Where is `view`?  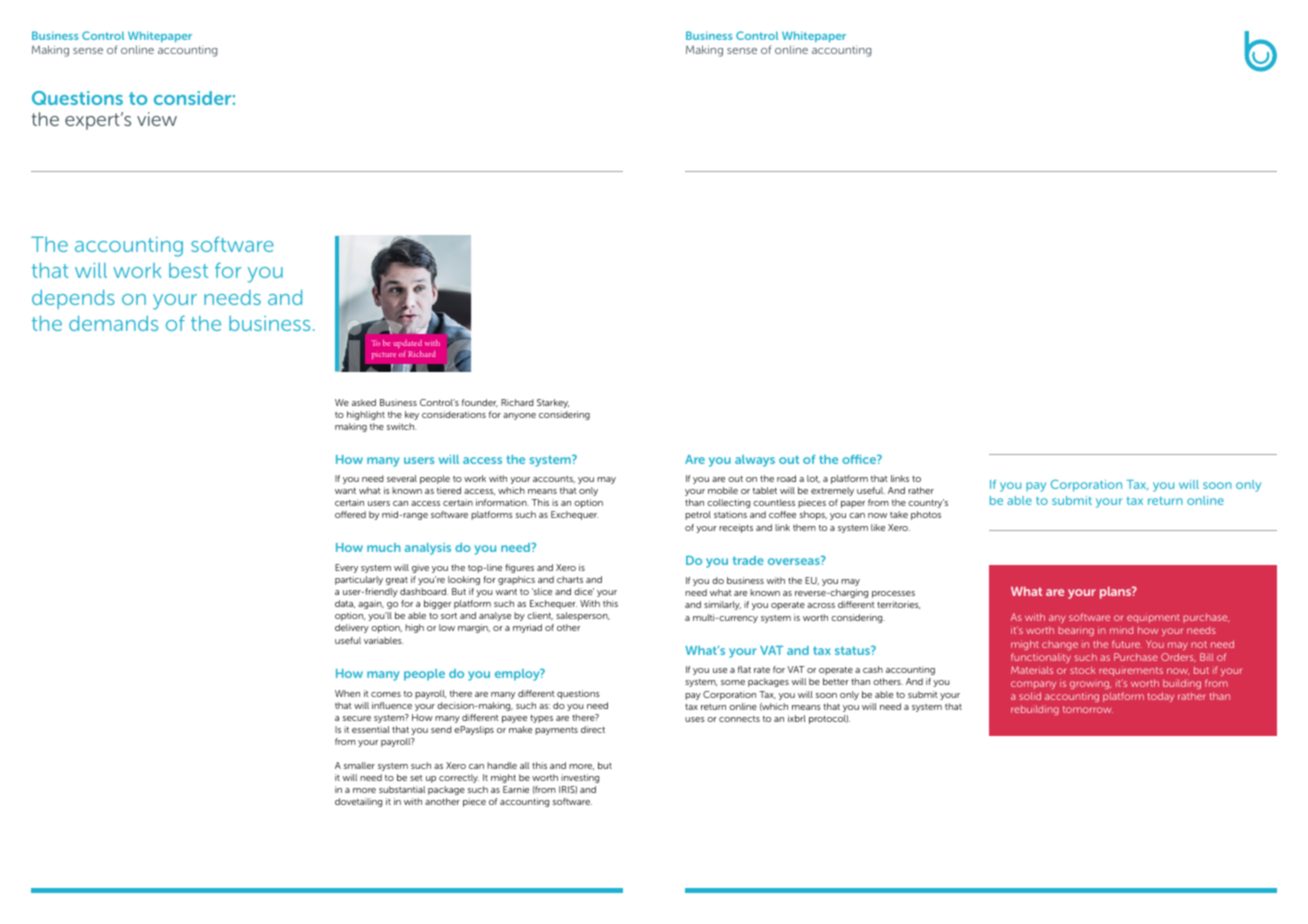
view is located at coordinates (157, 119).
